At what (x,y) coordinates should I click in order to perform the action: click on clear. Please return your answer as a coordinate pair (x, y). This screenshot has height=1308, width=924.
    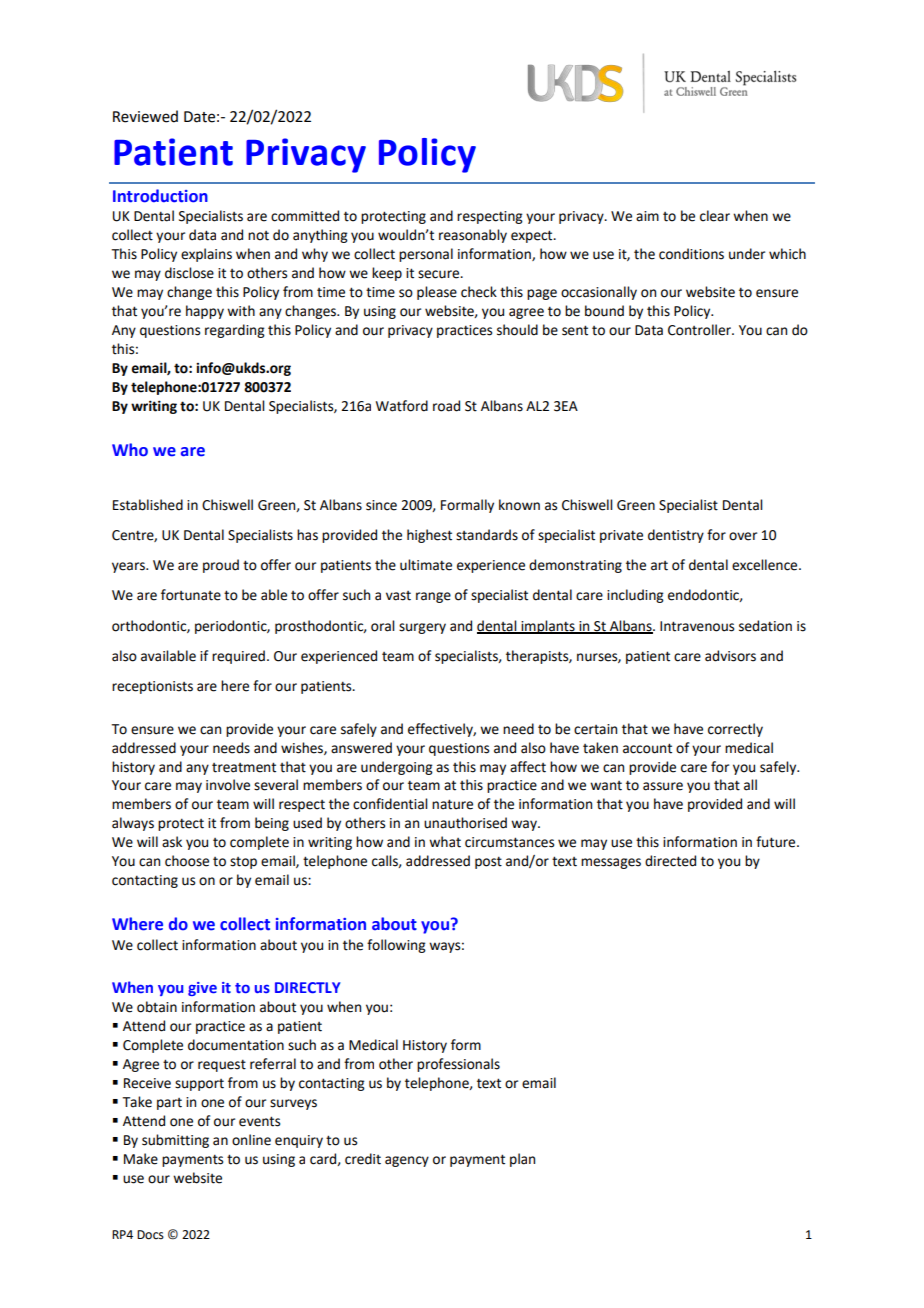
    Looking at the image, I should click on (715, 216).
